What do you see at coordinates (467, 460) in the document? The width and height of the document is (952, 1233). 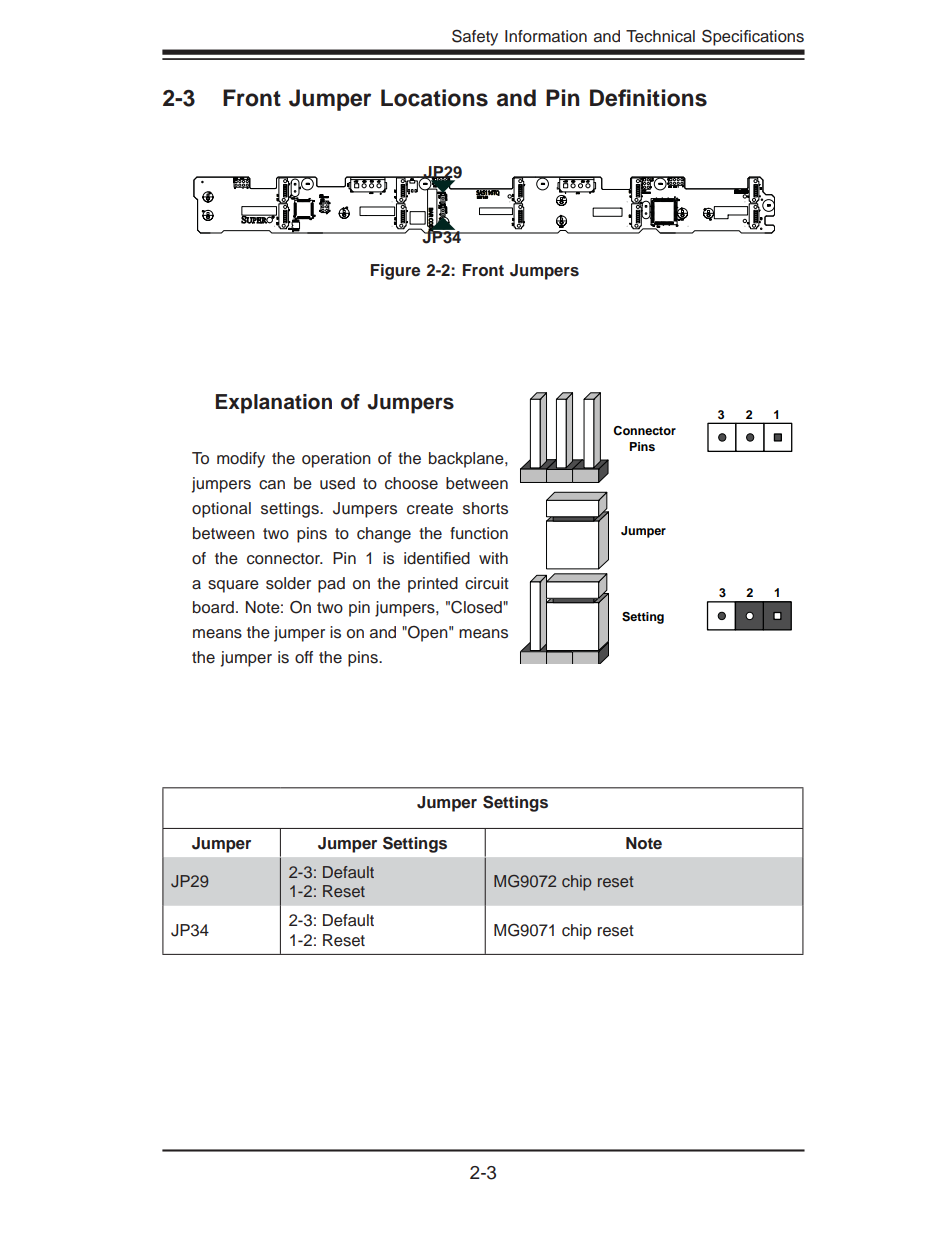 I see `backplane` at bounding box center [467, 460].
